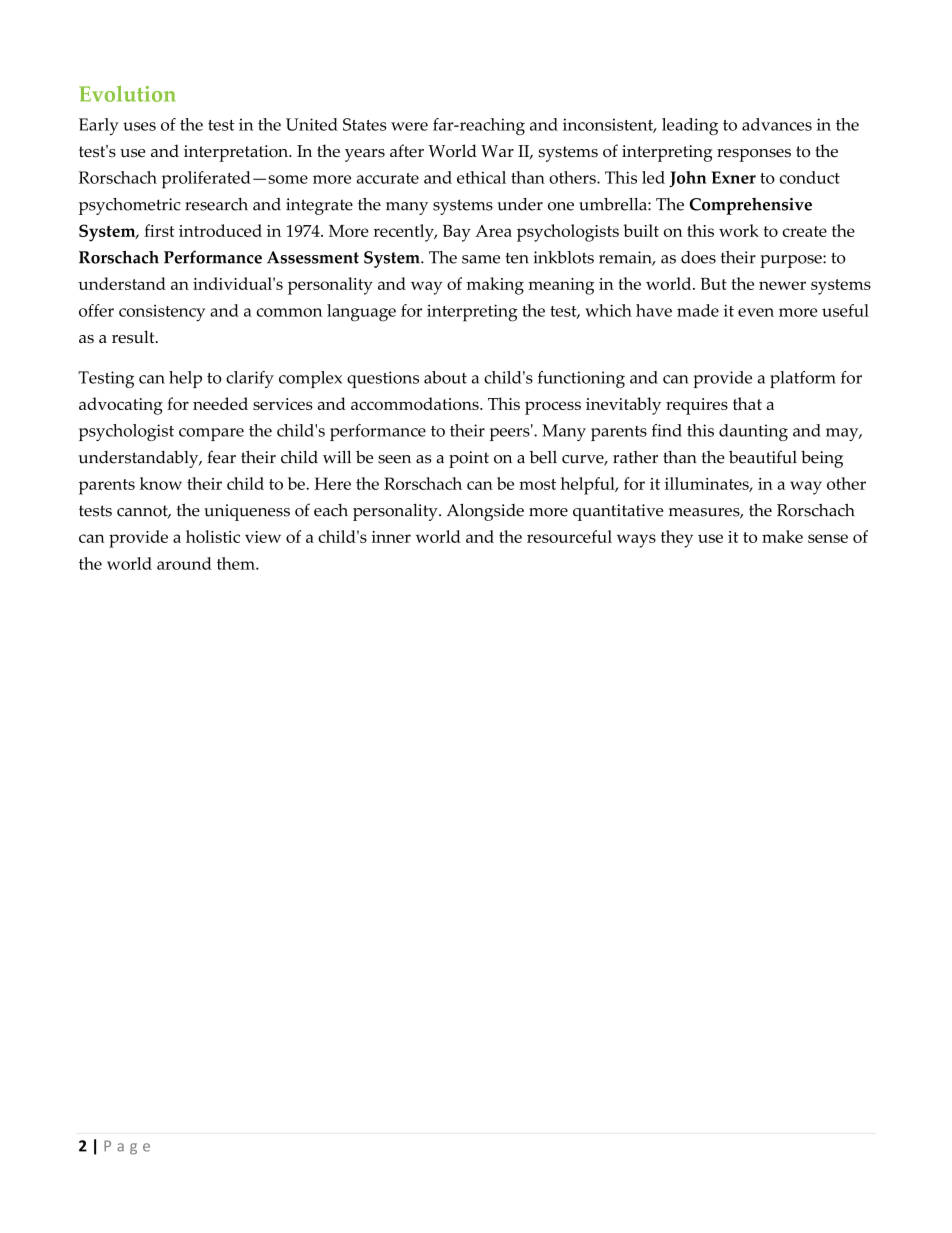 This image has width=952, height=1233. Describe the element at coordinates (782, 536) in the image. I see `make` at that location.
